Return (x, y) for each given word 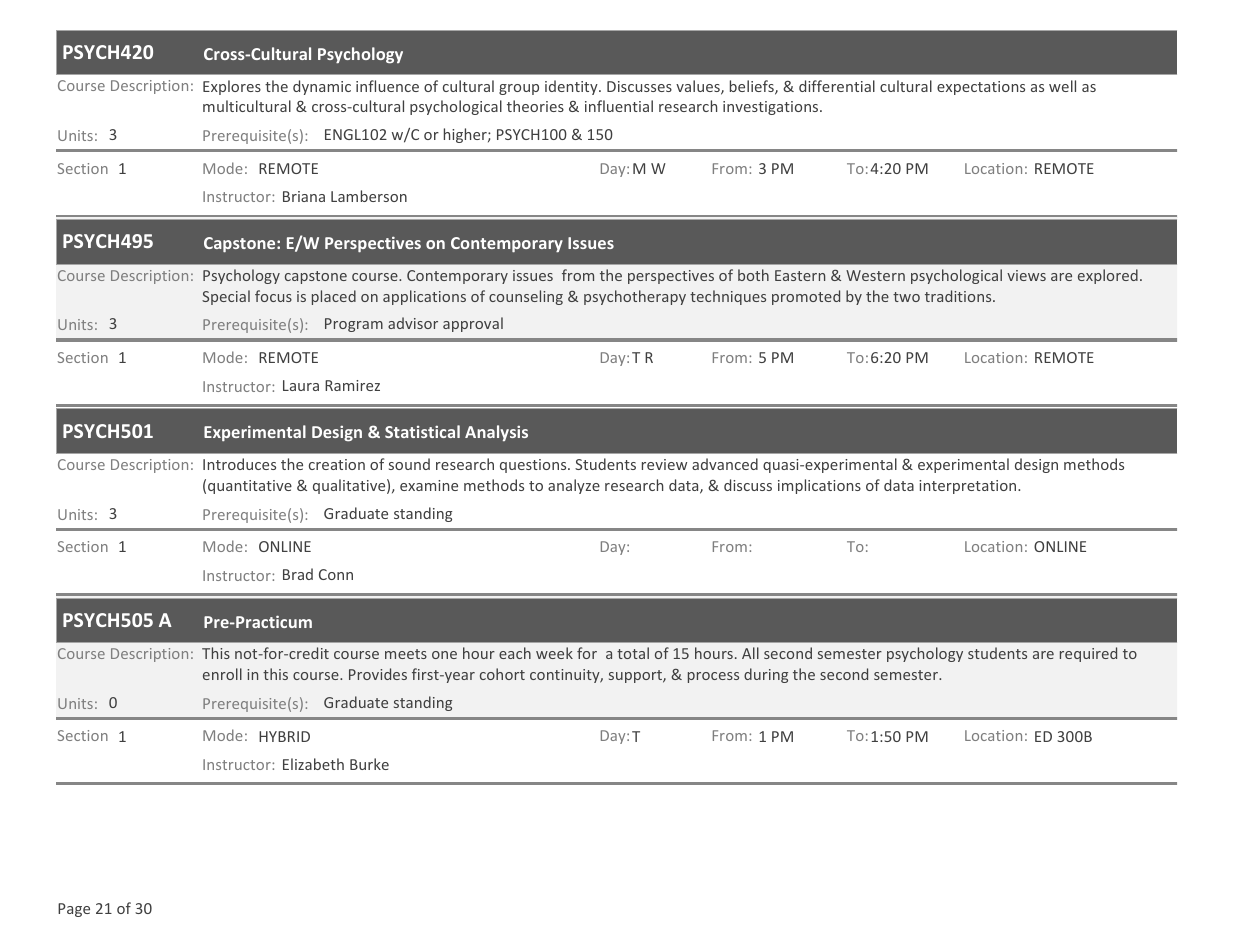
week (554, 653)
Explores (232, 87)
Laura (301, 385)
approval (473, 324)
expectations (981, 88)
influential (619, 106)
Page (74, 910)
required (1088, 654)
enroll (222, 674)
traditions (959, 296)
